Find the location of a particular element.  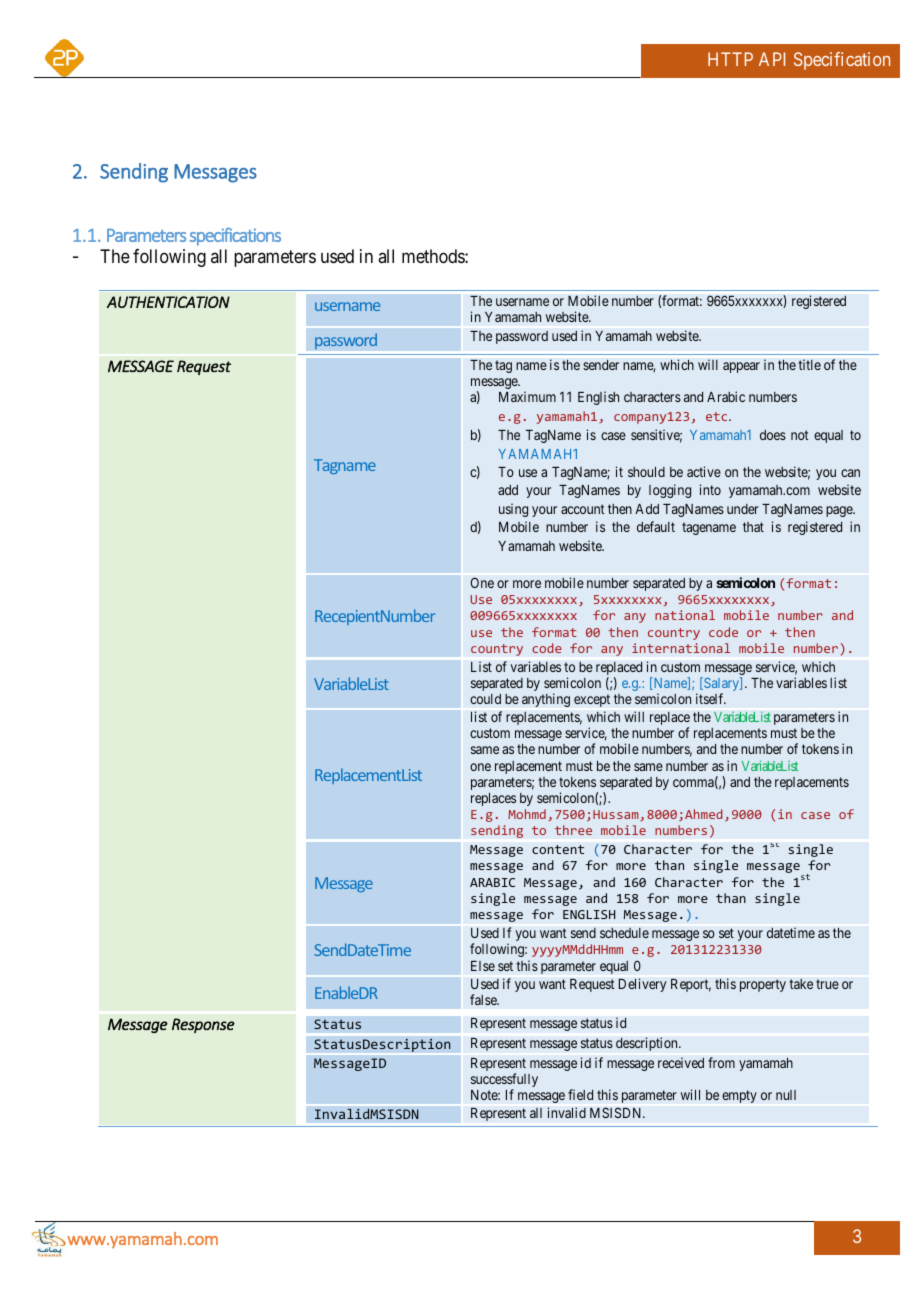

that is located at coordinates (753, 527).
